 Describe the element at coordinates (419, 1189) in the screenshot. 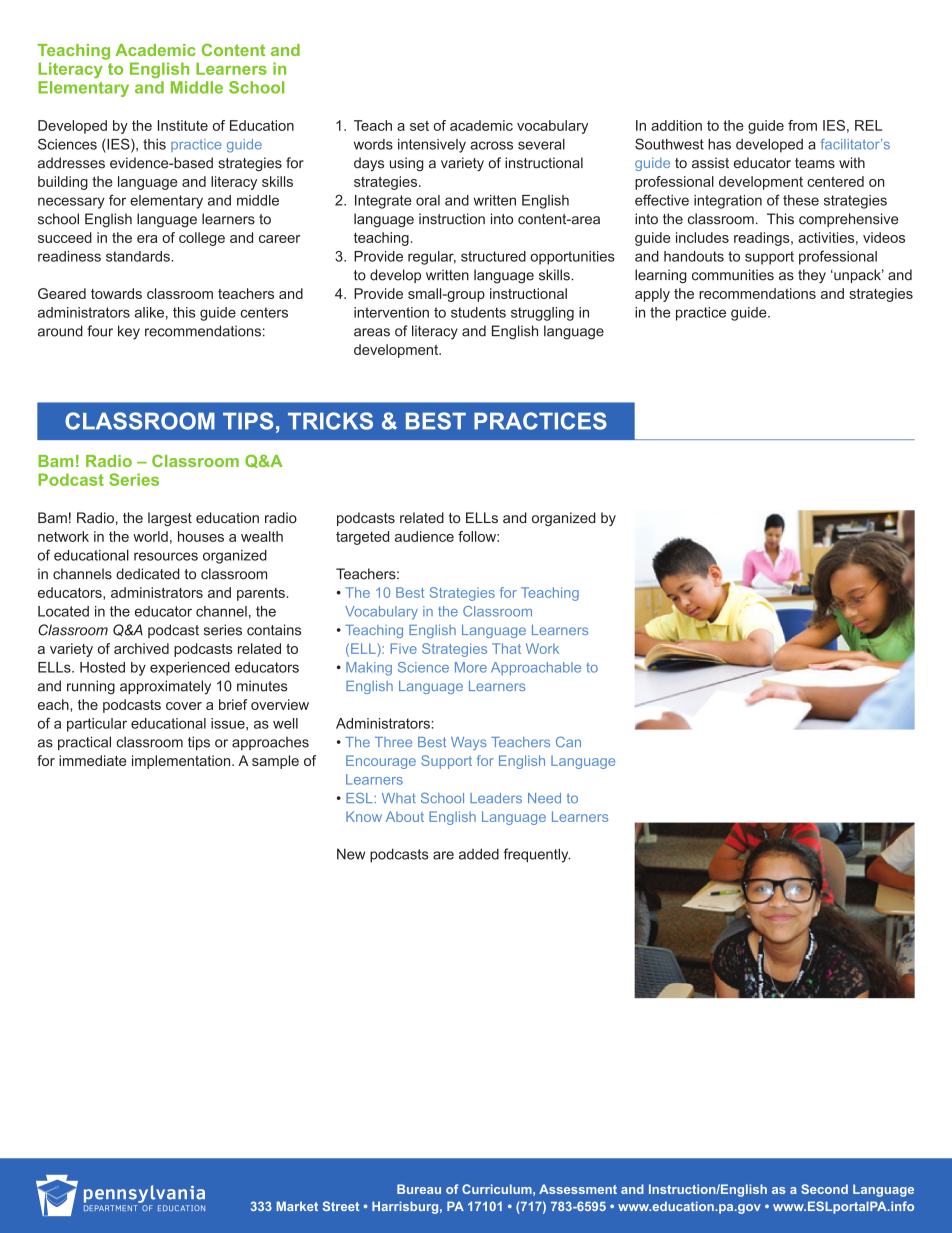

I see `Bureau` at that location.
